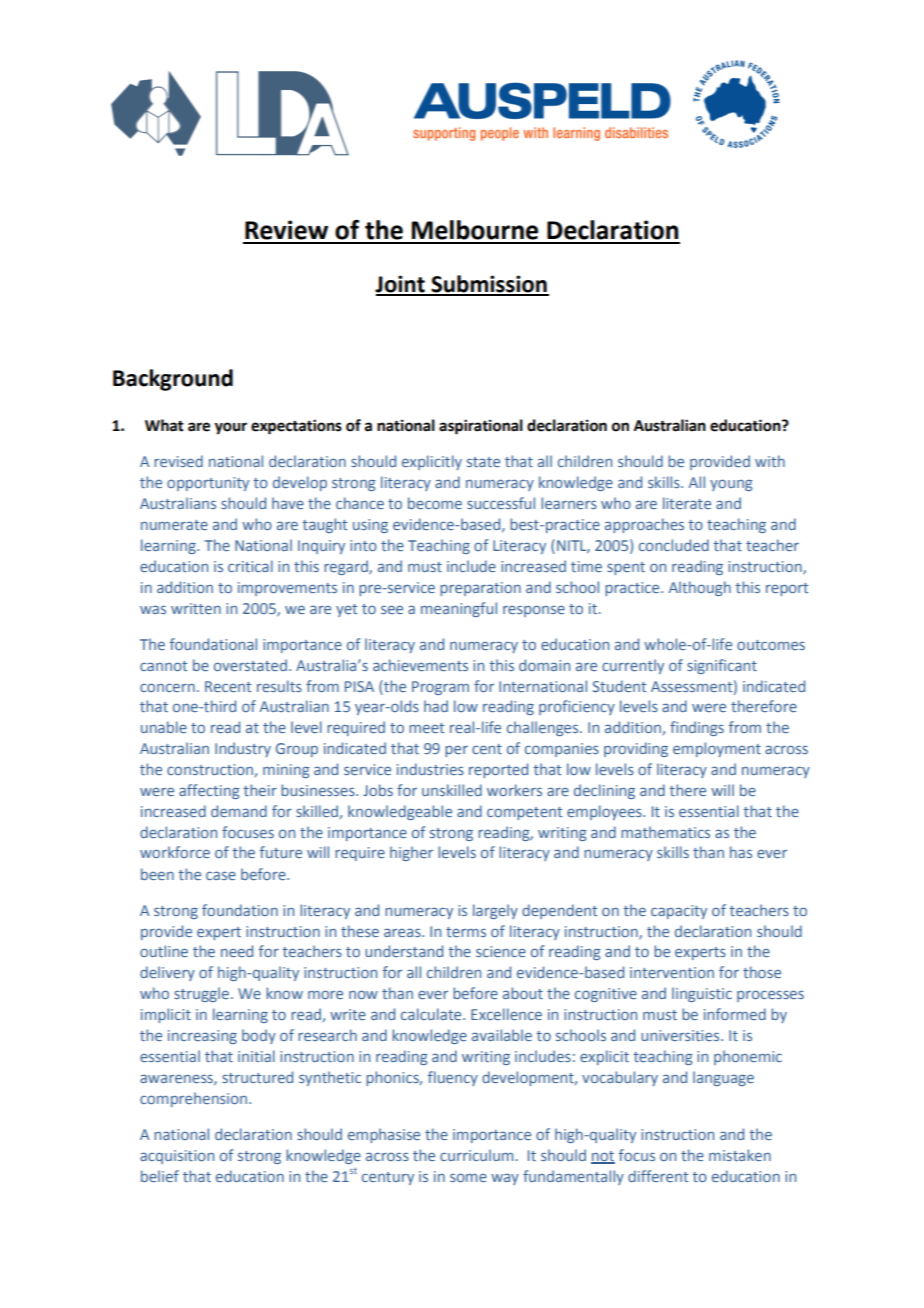 The image size is (924, 1308). What do you see at coordinates (420, 665) in the page?
I see `achievements` at bounding box center [420, 665].
